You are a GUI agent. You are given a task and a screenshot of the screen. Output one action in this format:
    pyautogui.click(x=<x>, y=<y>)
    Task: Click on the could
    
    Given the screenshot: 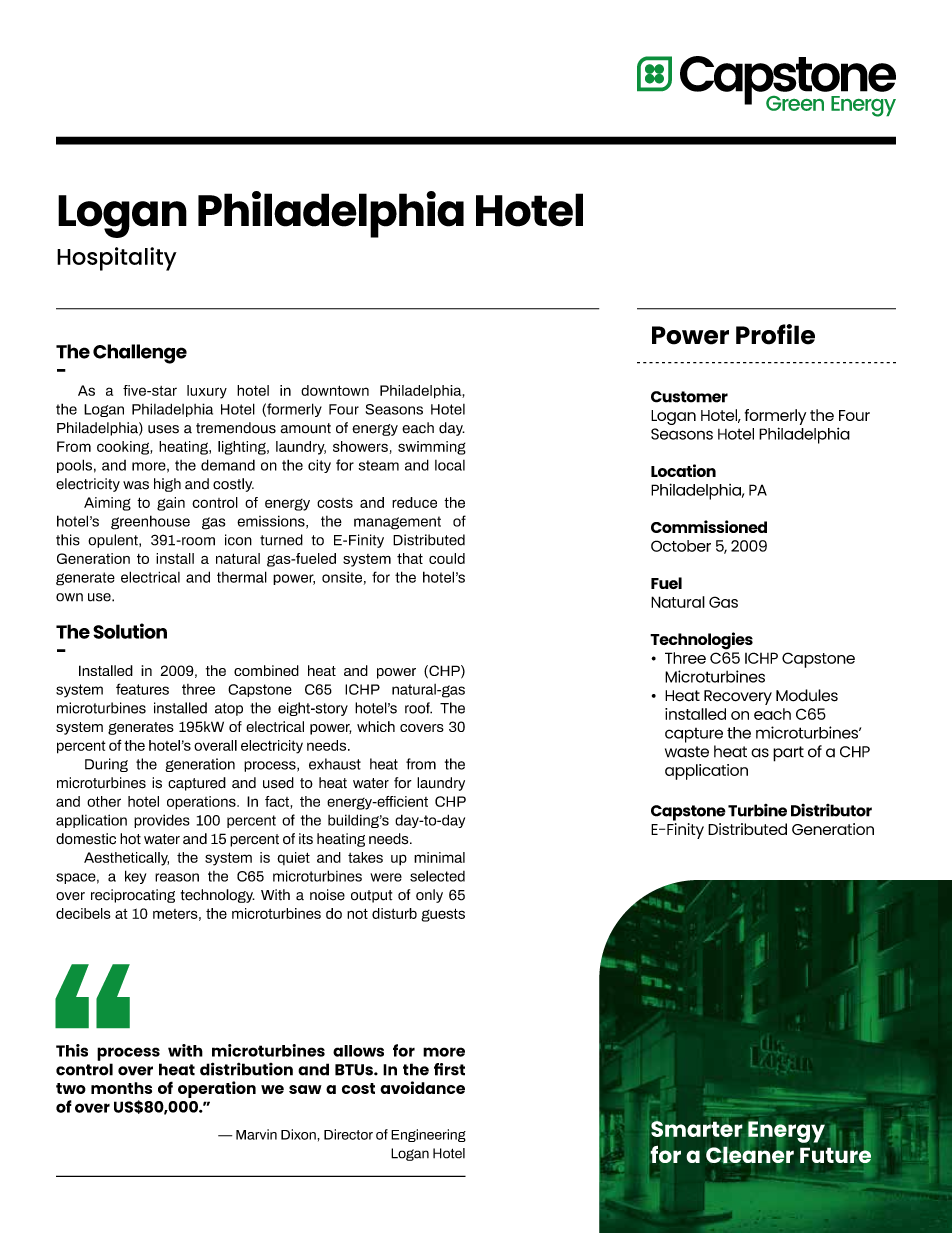 What is the action you would take?
    pyautogui.click(x=447, y=558)
